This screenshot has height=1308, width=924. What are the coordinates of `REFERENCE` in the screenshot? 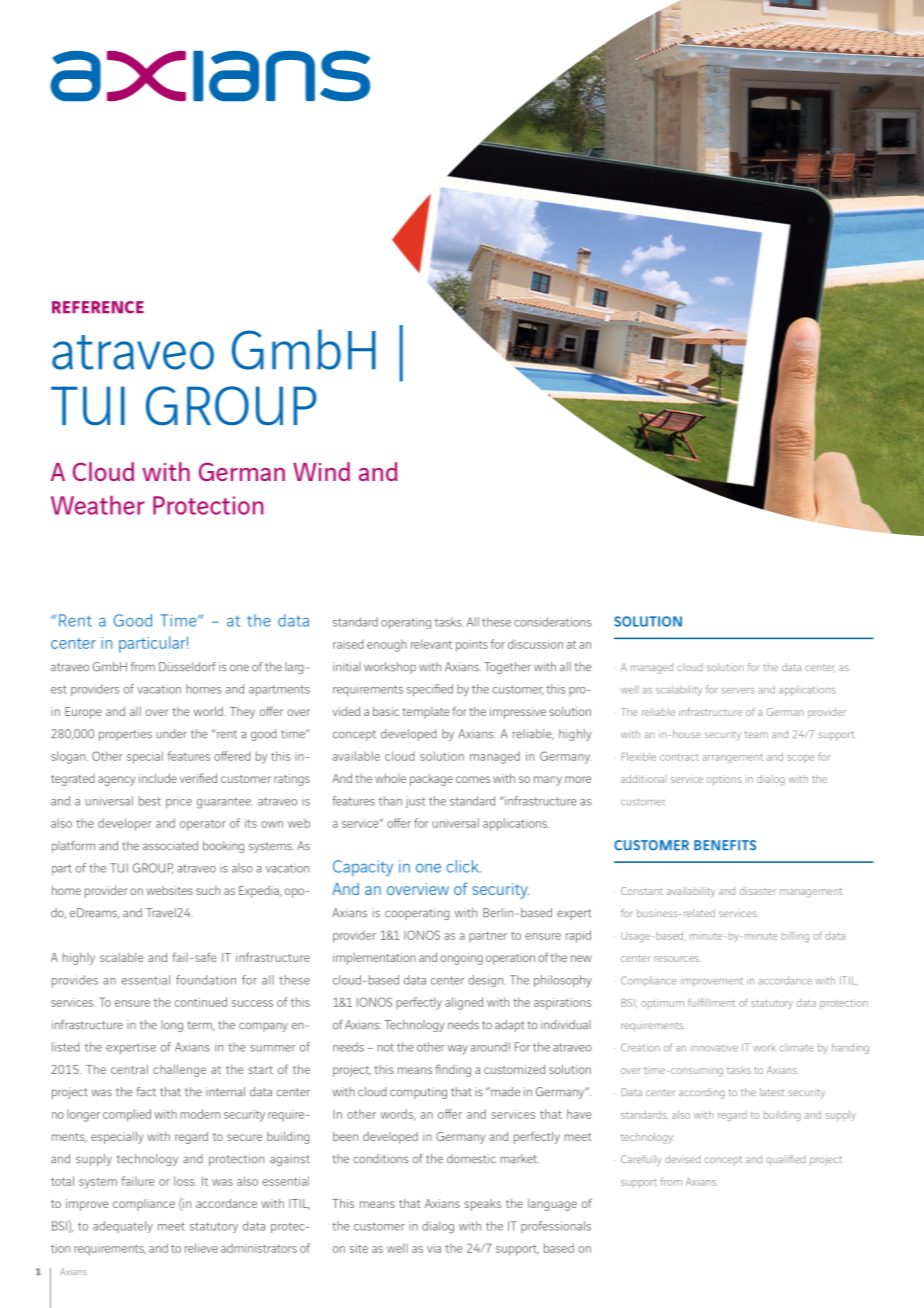 It's located at (98, 307).
